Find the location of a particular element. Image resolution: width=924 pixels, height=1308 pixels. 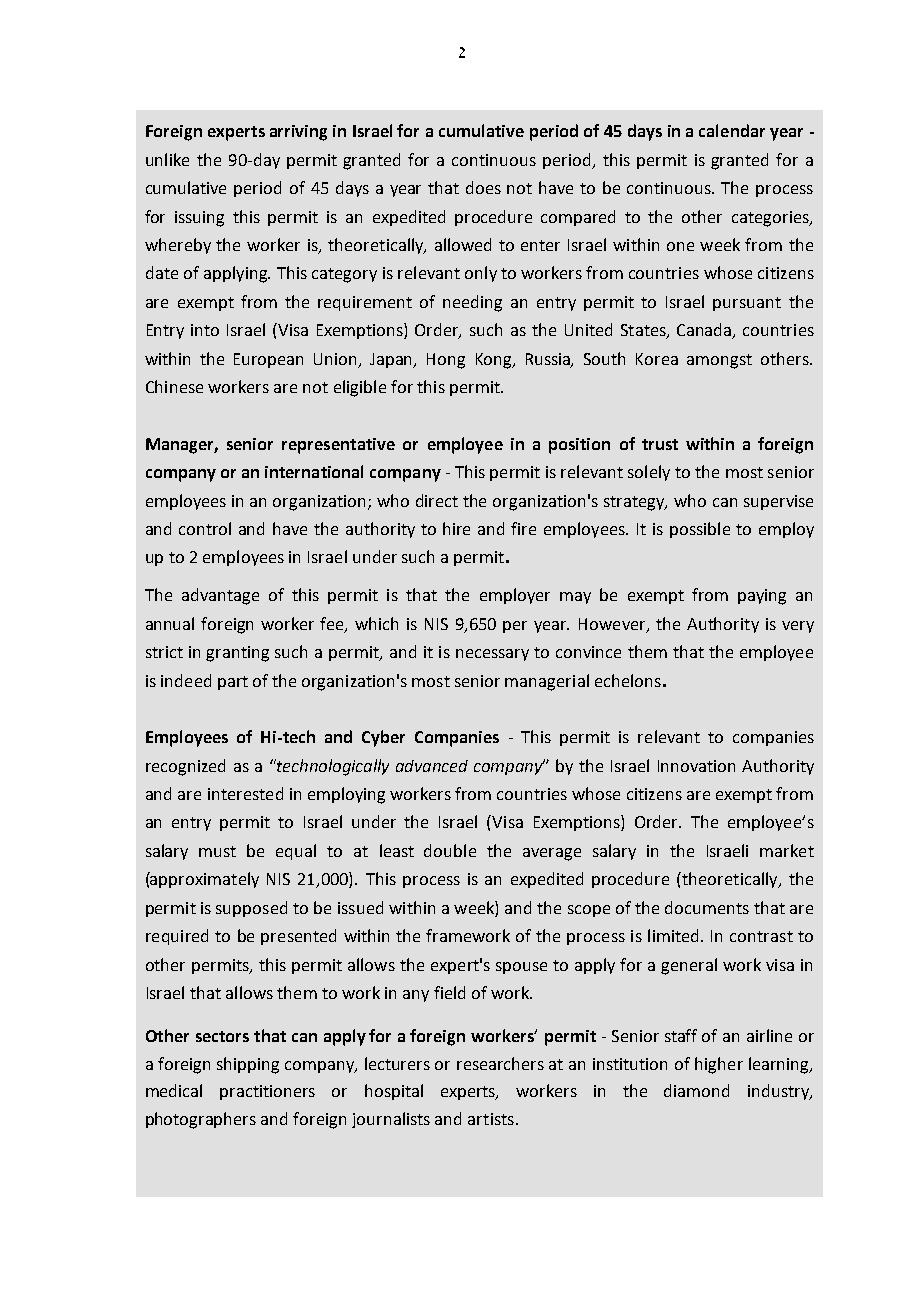

higher is located at coordinates (719, 1065).
